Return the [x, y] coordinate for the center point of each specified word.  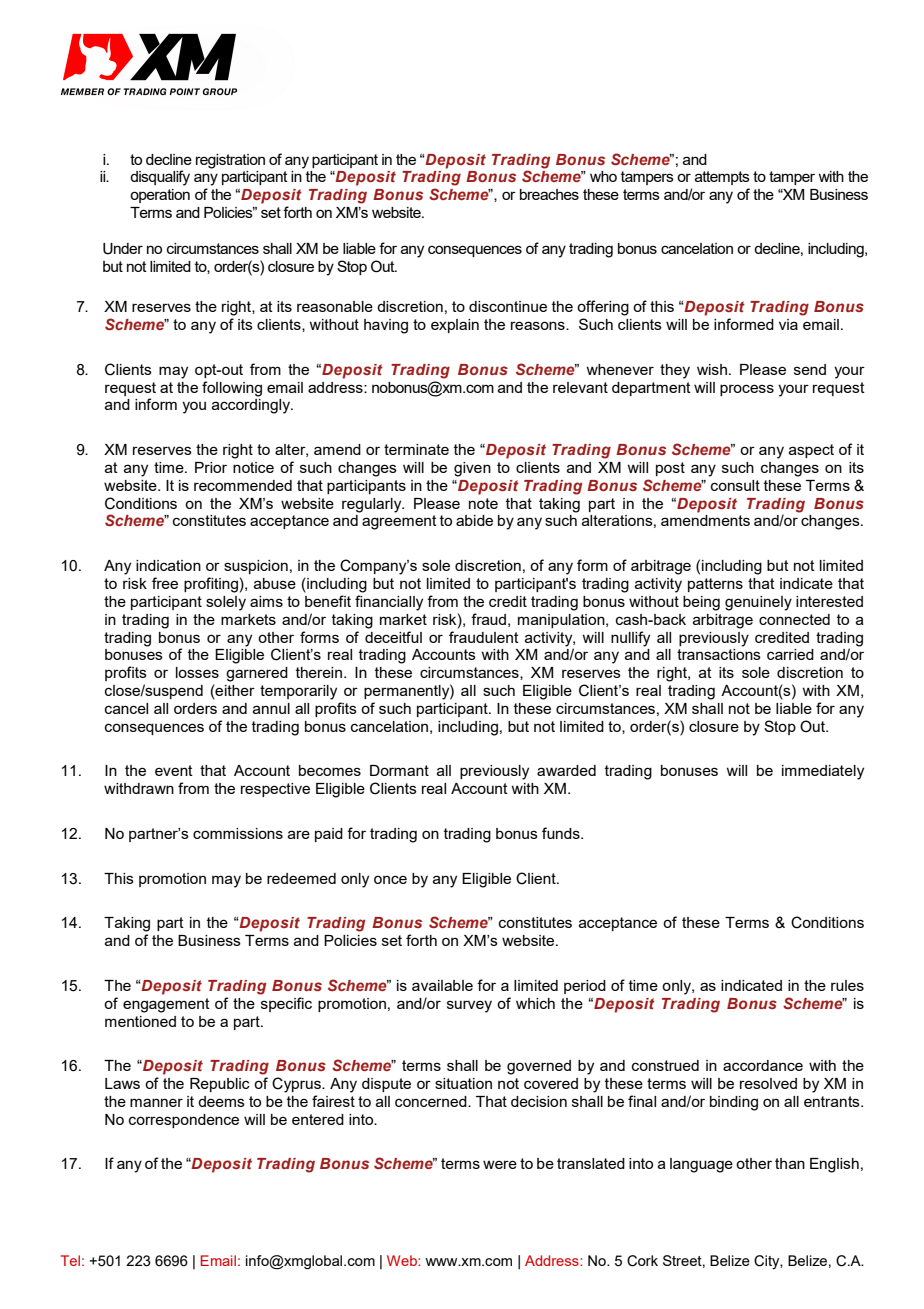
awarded [566, 770]
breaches [549, 194]
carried [790, 654]
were [500, 1164]
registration [230, 161]
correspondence [184, 1121]
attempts [722, 178]
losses [197, 672]
